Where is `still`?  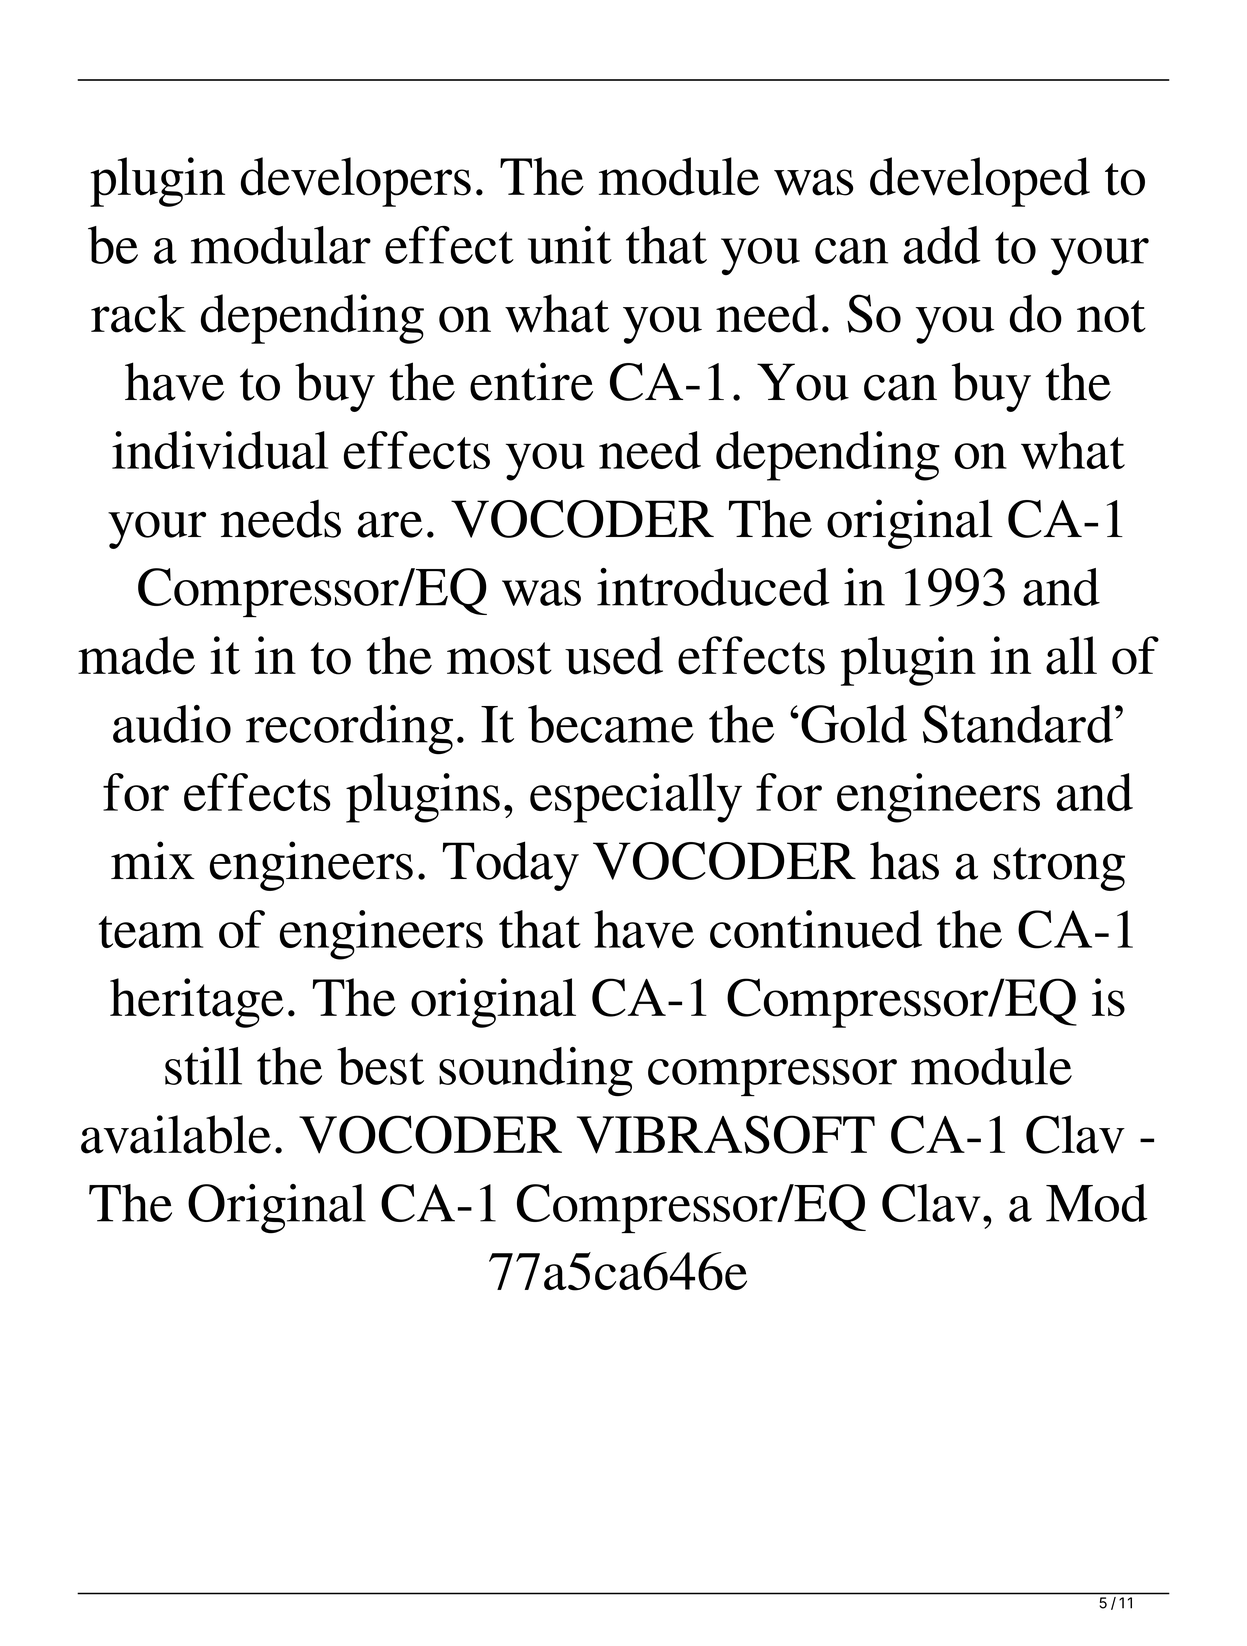
still is located at coordinates (203, 1066).
